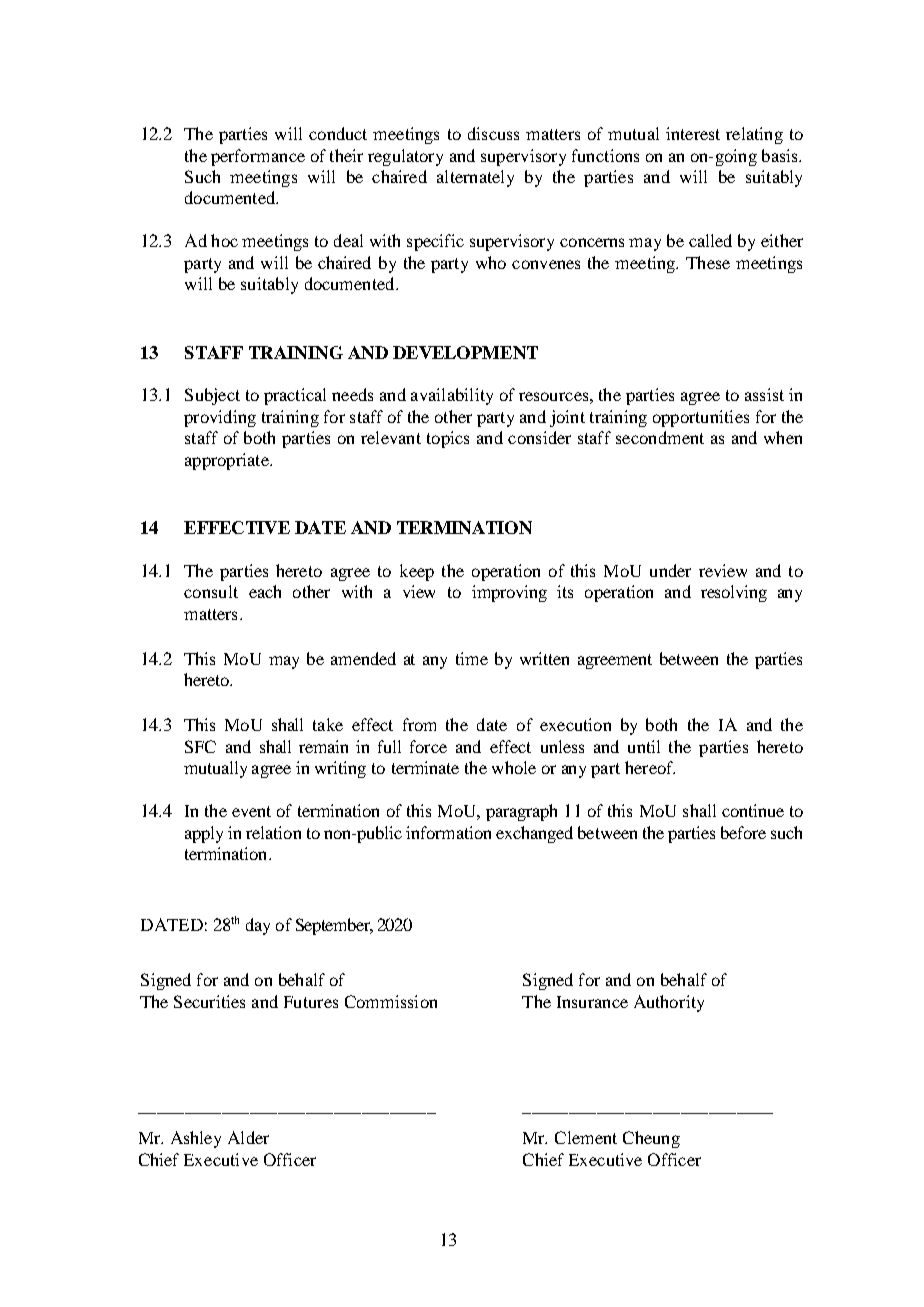  I want to click on Clement, so click(586, 1137).
